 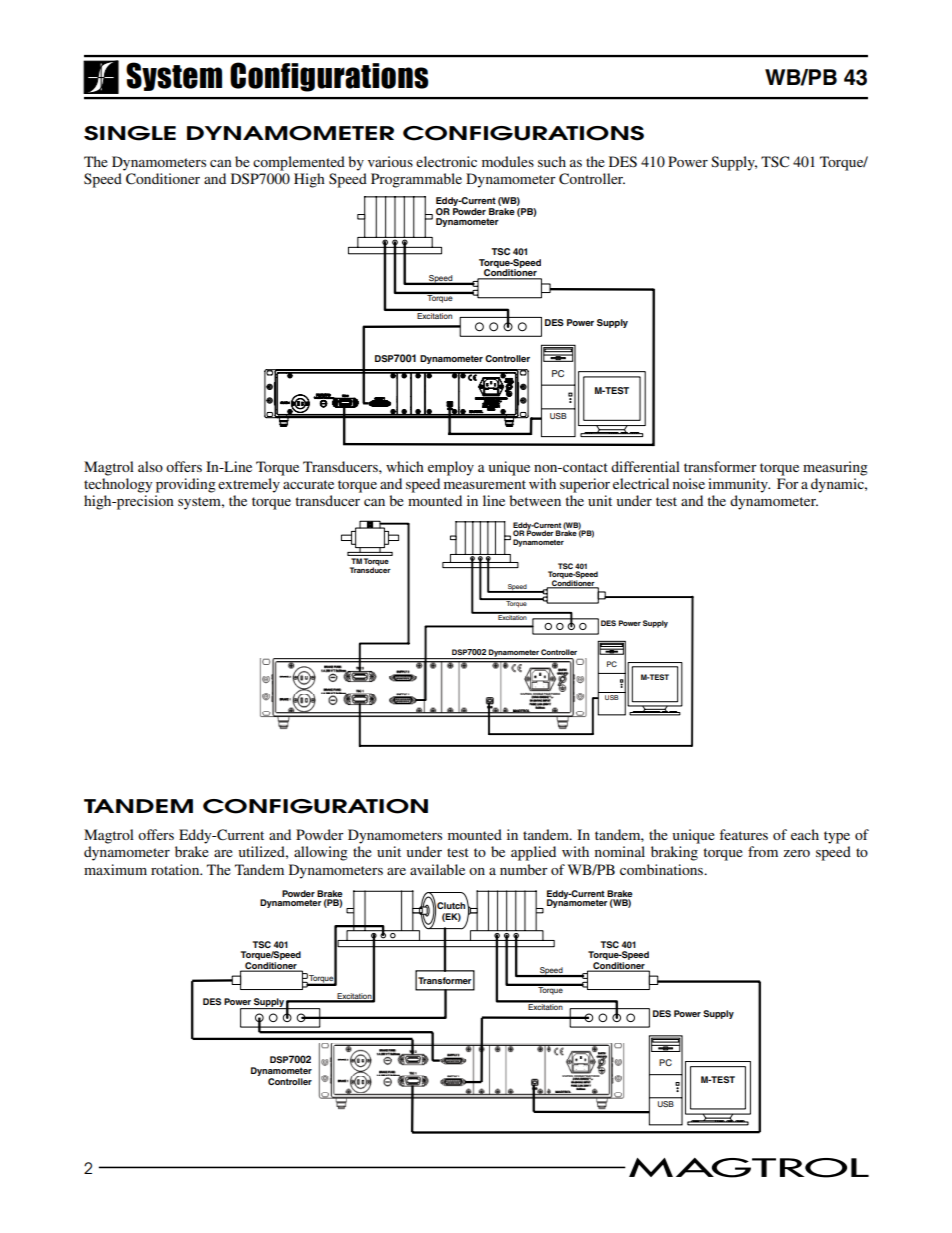 What do you see at coordinates (485, 484) in the screenshot?
I see `measurement` at bounding box center [485, 484].
